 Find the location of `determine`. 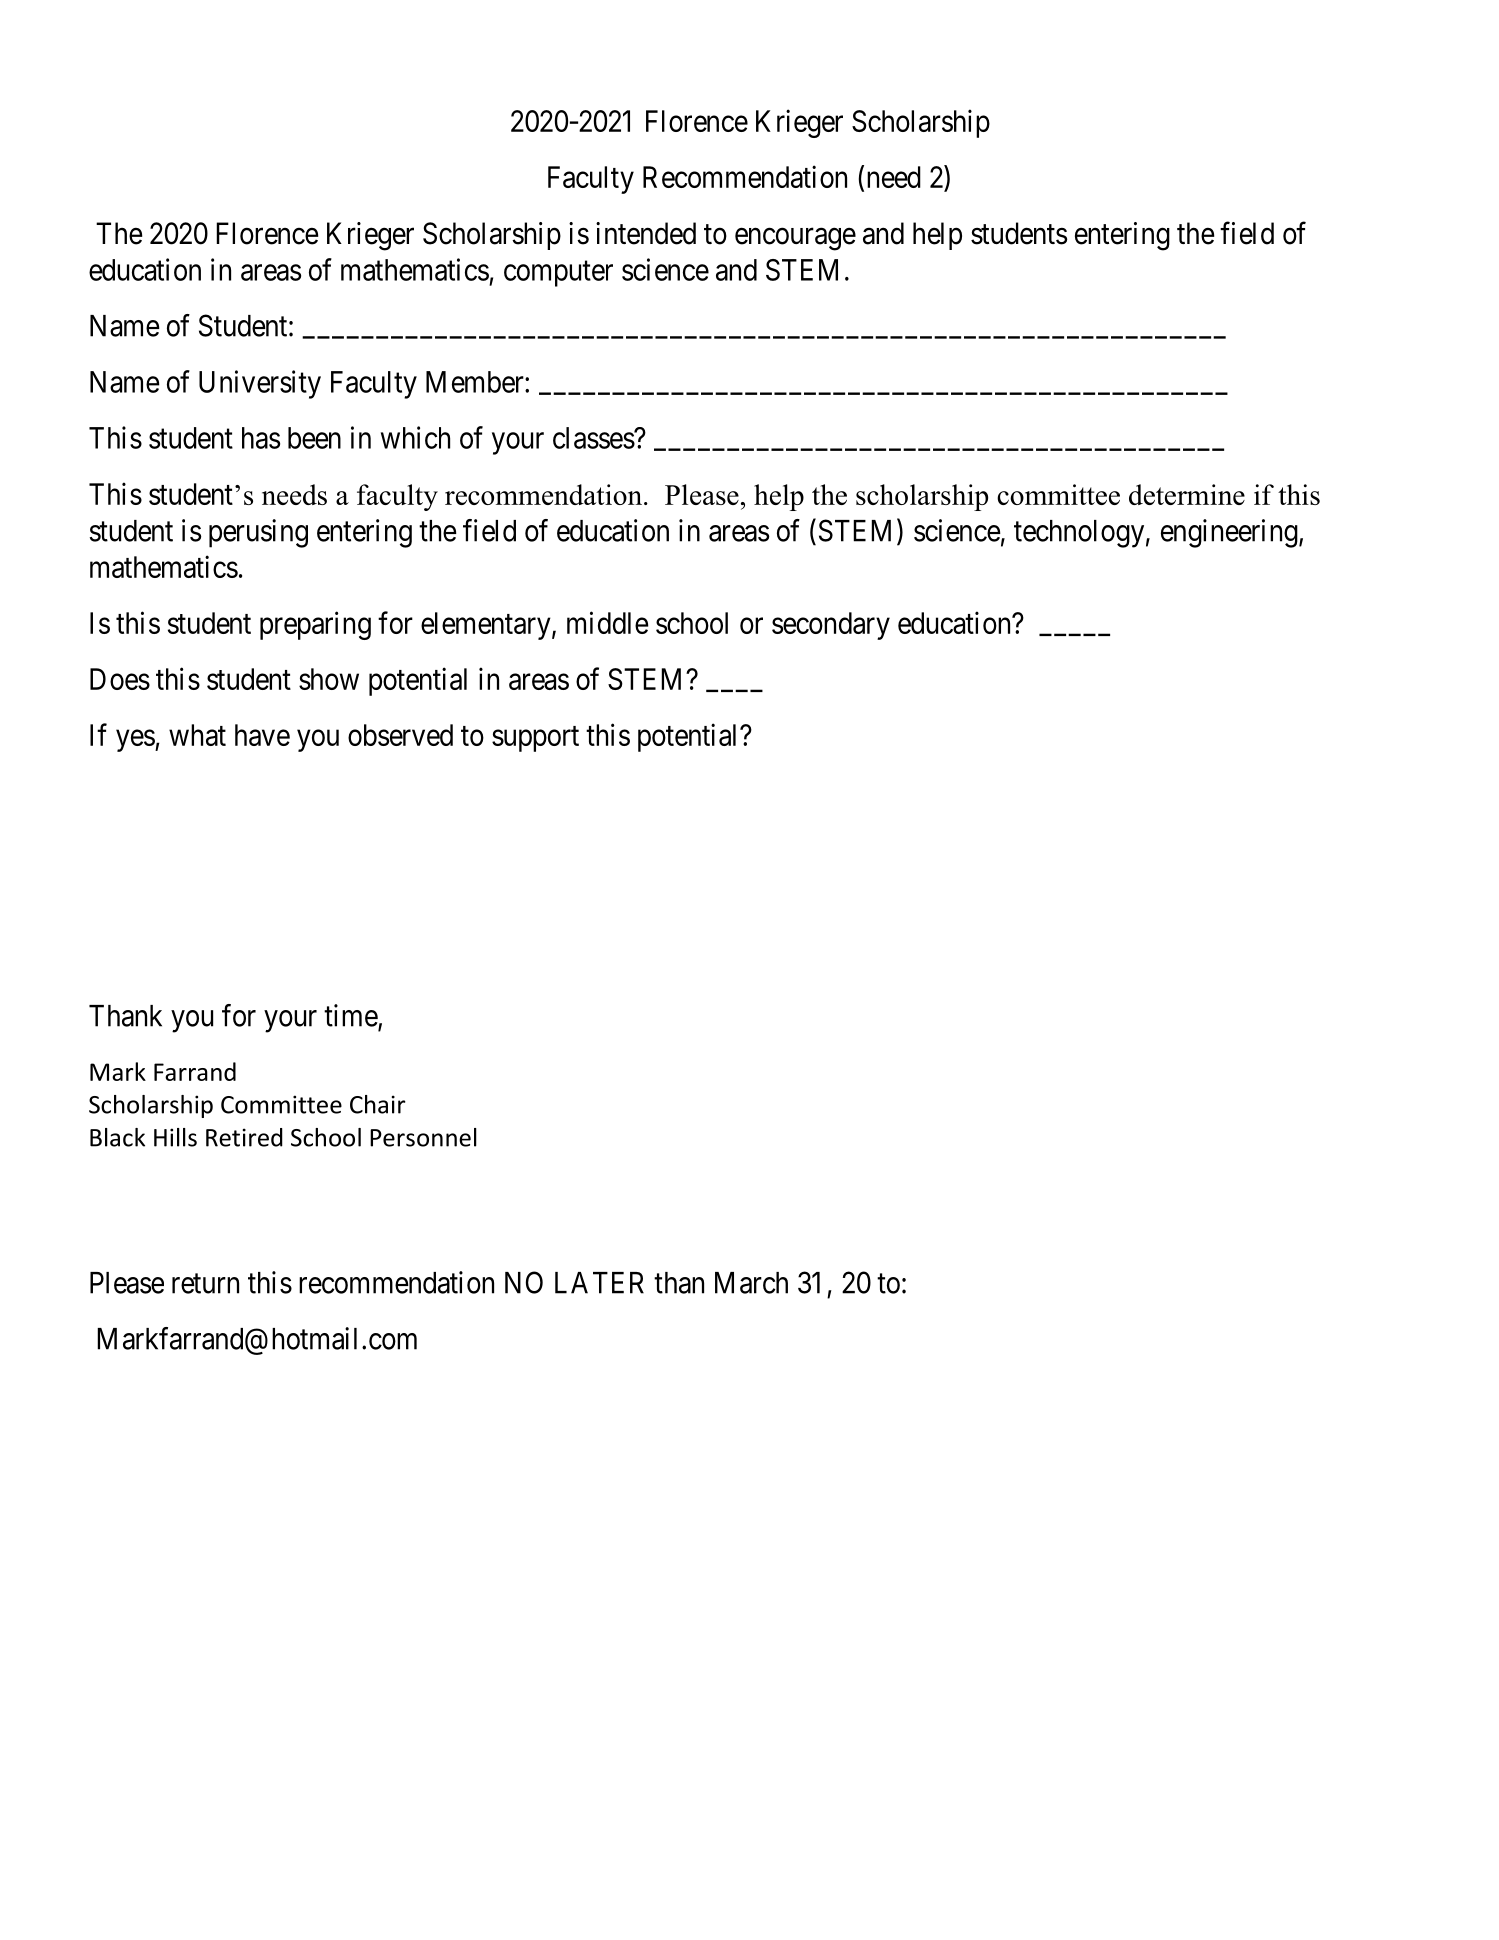

determine is located at coordinates (1187, 494).
